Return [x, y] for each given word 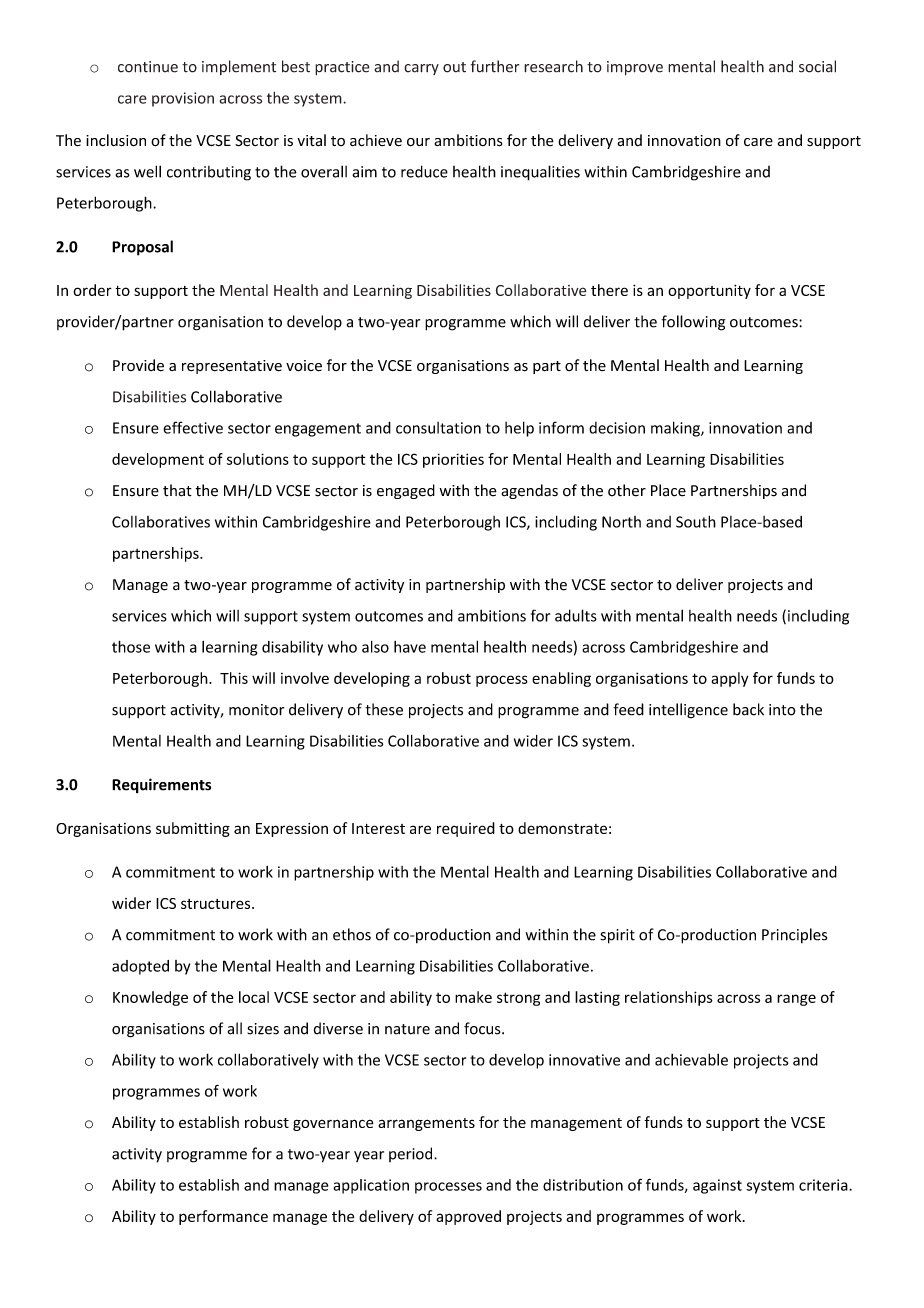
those [131, 646]
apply [729, 679]
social [817, 66]
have [410, 647]
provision [183, 99]
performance [223, 1217]
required [466, 829]
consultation [438, 428]
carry [421, 69]
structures [217, 904]
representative [232, 367]
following [693, 323]
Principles [794, 935]
